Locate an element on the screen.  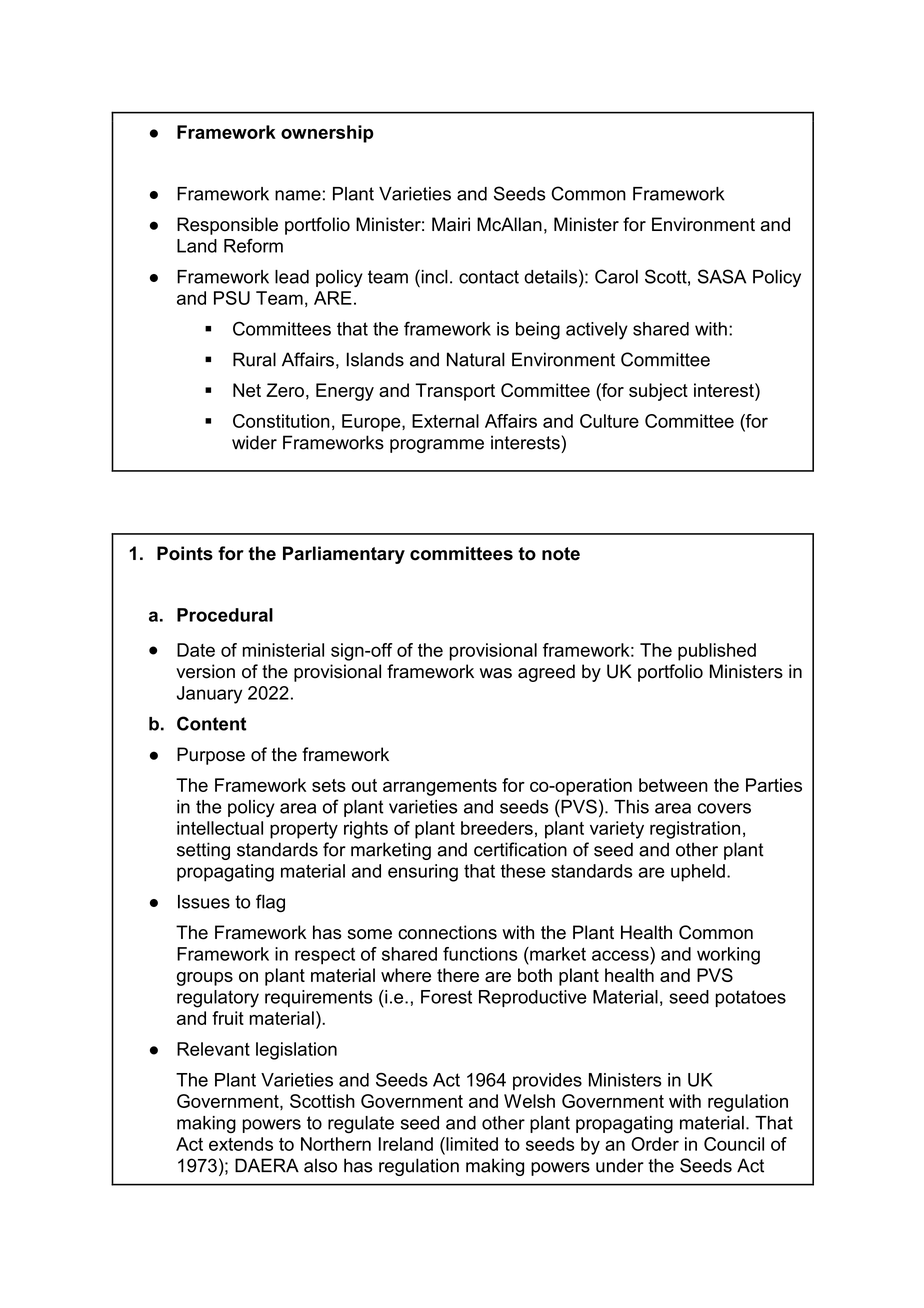
was is located at coordinates (496, 673).
